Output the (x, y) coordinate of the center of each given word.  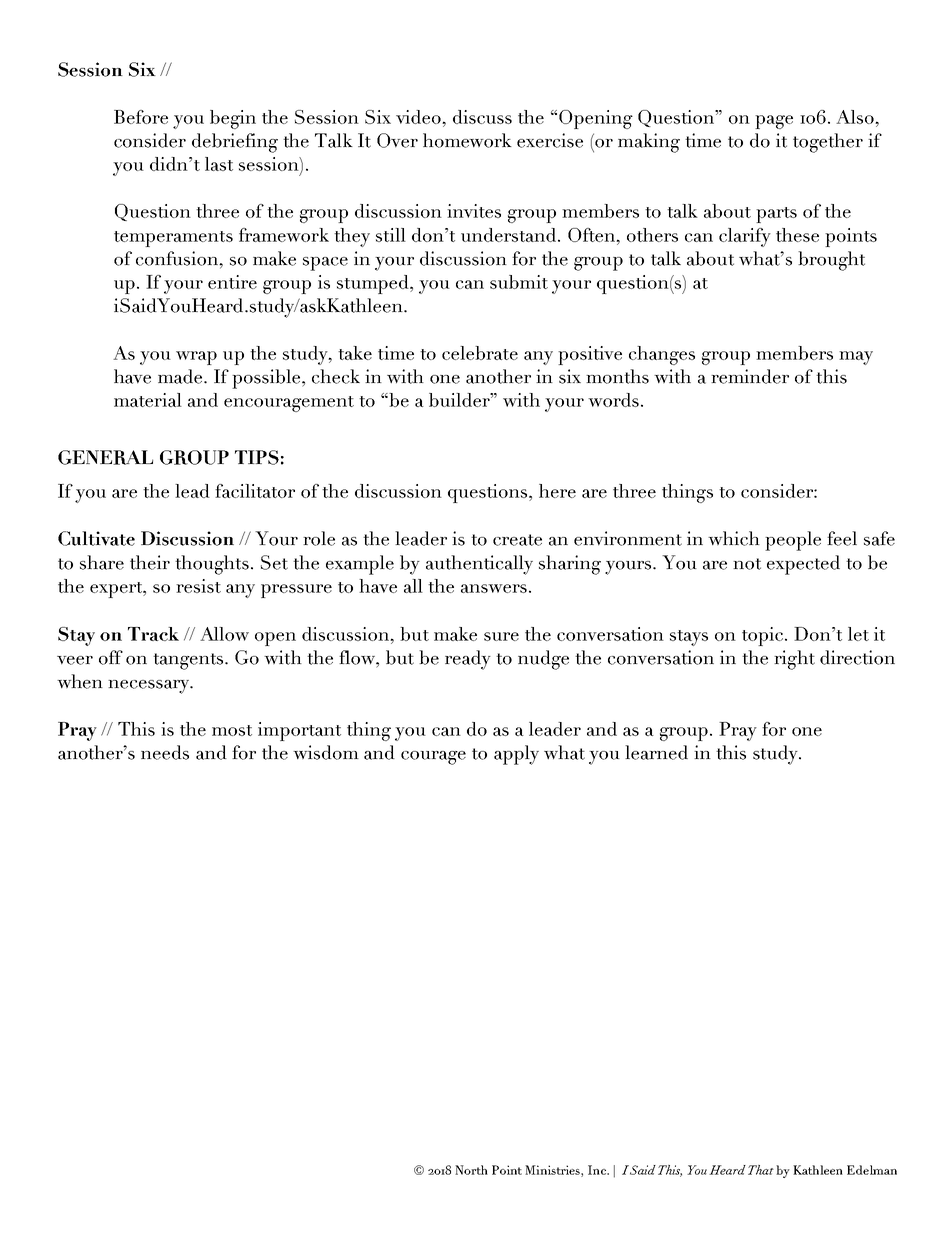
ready (468, 660)
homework (467, 140)
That (761, 1170)
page (774, 122)
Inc (598, 1170)
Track (153, 634)
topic (762, 636)
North (471, 1170)
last (219, 164)
